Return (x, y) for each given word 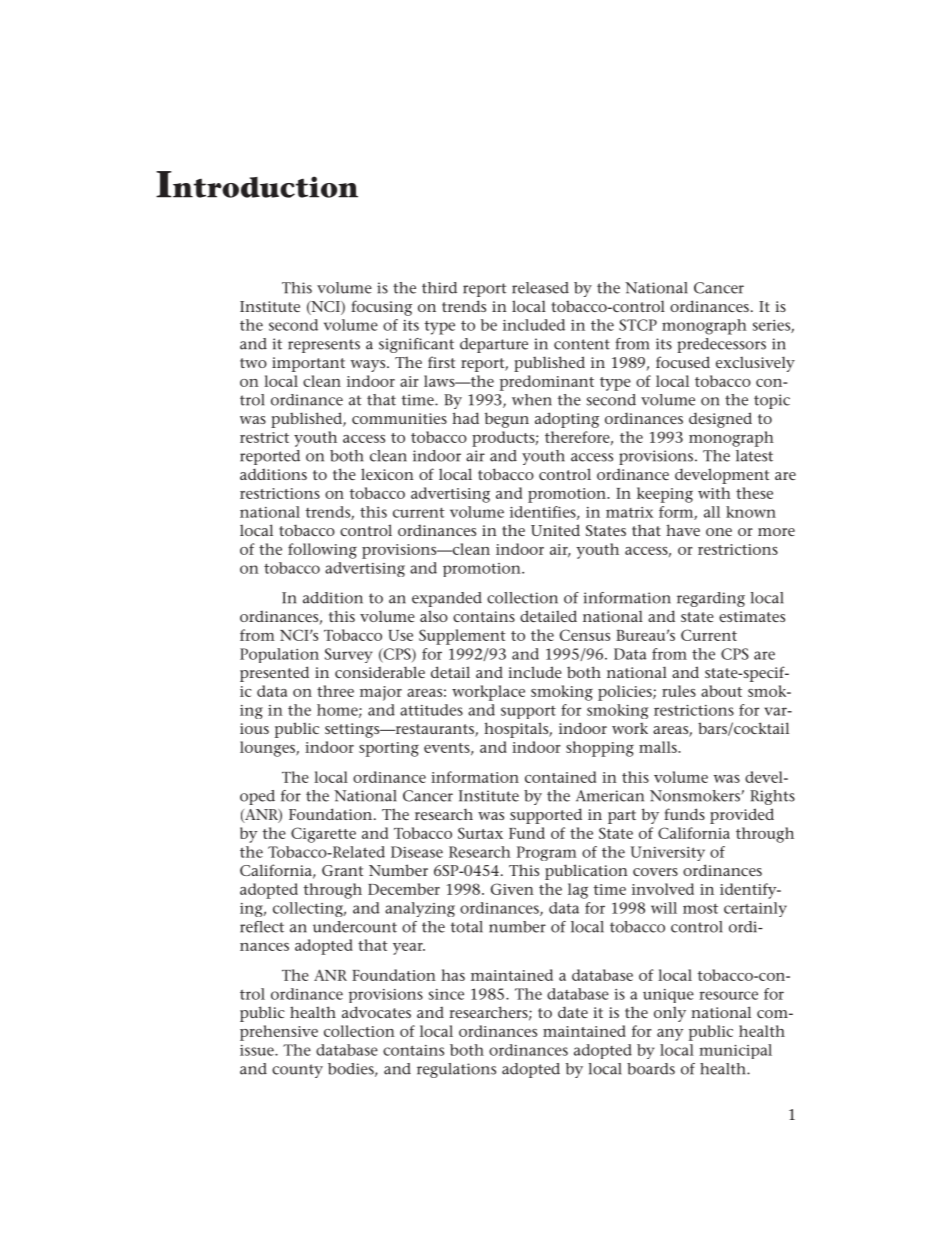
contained (560, 777)
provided (742, 816)
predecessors (721, 345)
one (719, 532)
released (540, 288)
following (322, 551)
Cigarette (323, 835)
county (297, 1071)
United (555, 530)
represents (324, 346)
